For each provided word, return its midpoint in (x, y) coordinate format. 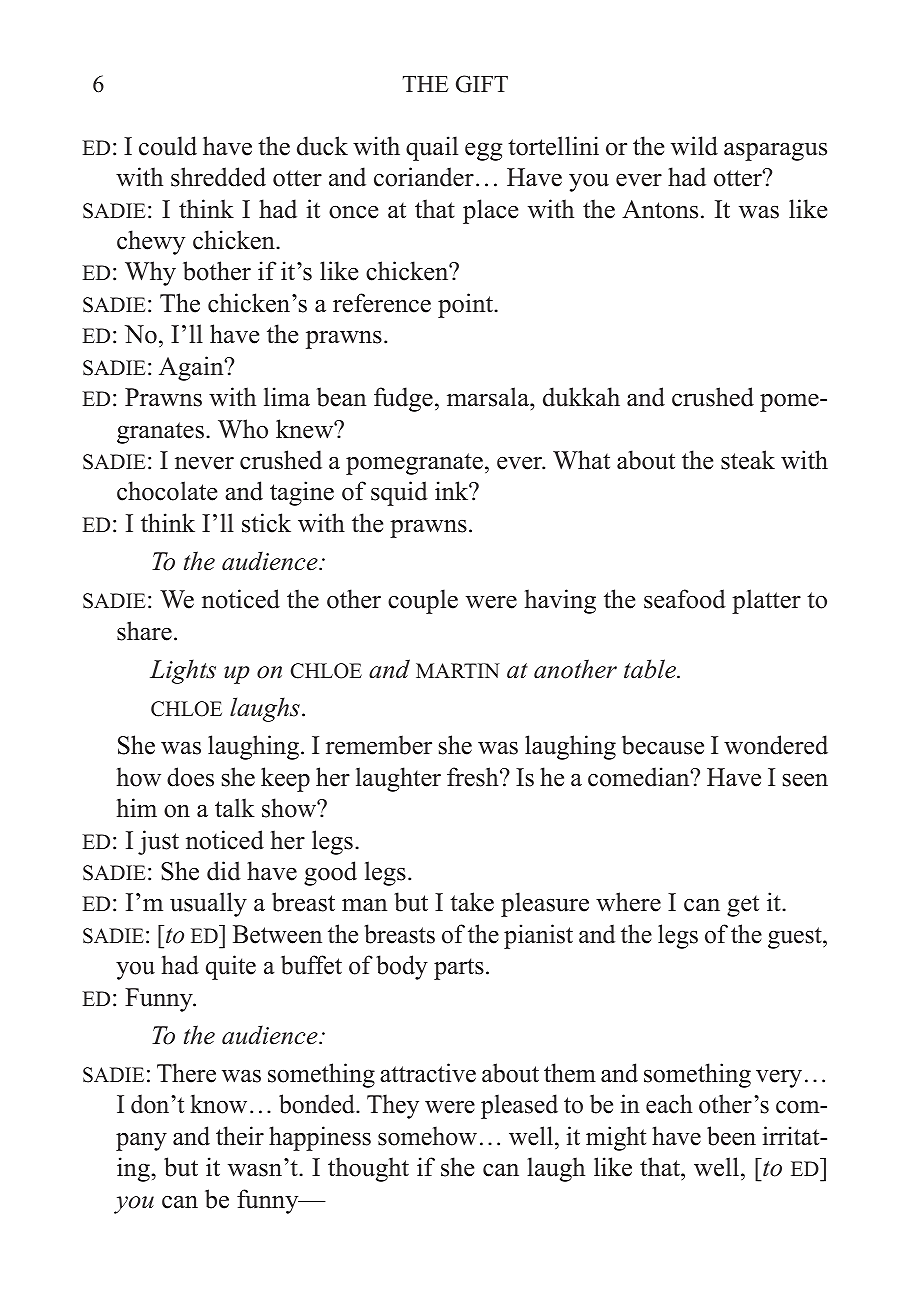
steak (748, 460)
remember (379, 745)
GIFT (482, 84)
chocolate (167, 491)
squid (399, 493)
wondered (776, 745)
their (240, 1136)
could (168, 146)
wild (694, 146)
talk (235, 807)
